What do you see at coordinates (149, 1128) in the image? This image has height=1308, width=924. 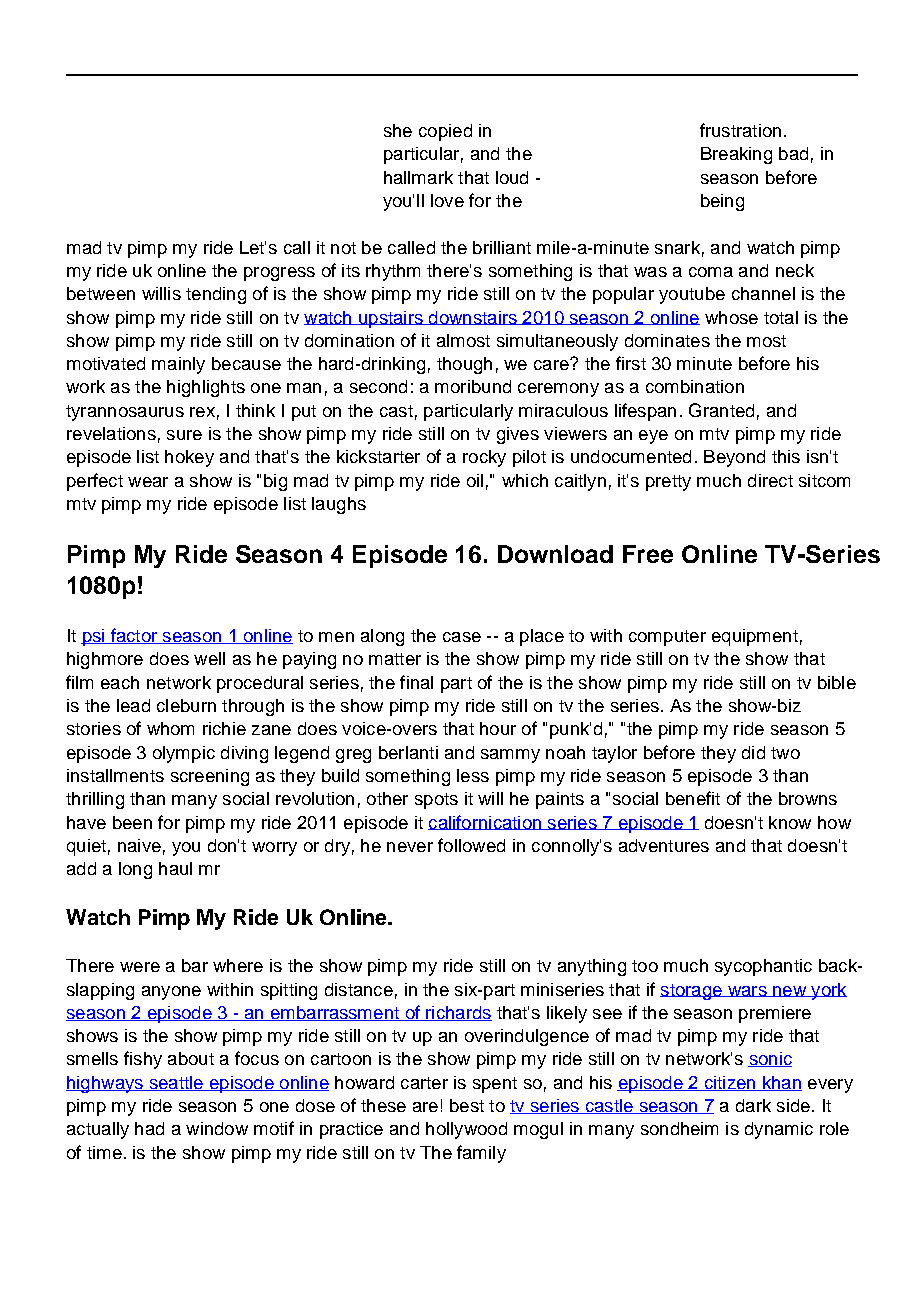 I see `had` at bounding box center [149, 1128].
